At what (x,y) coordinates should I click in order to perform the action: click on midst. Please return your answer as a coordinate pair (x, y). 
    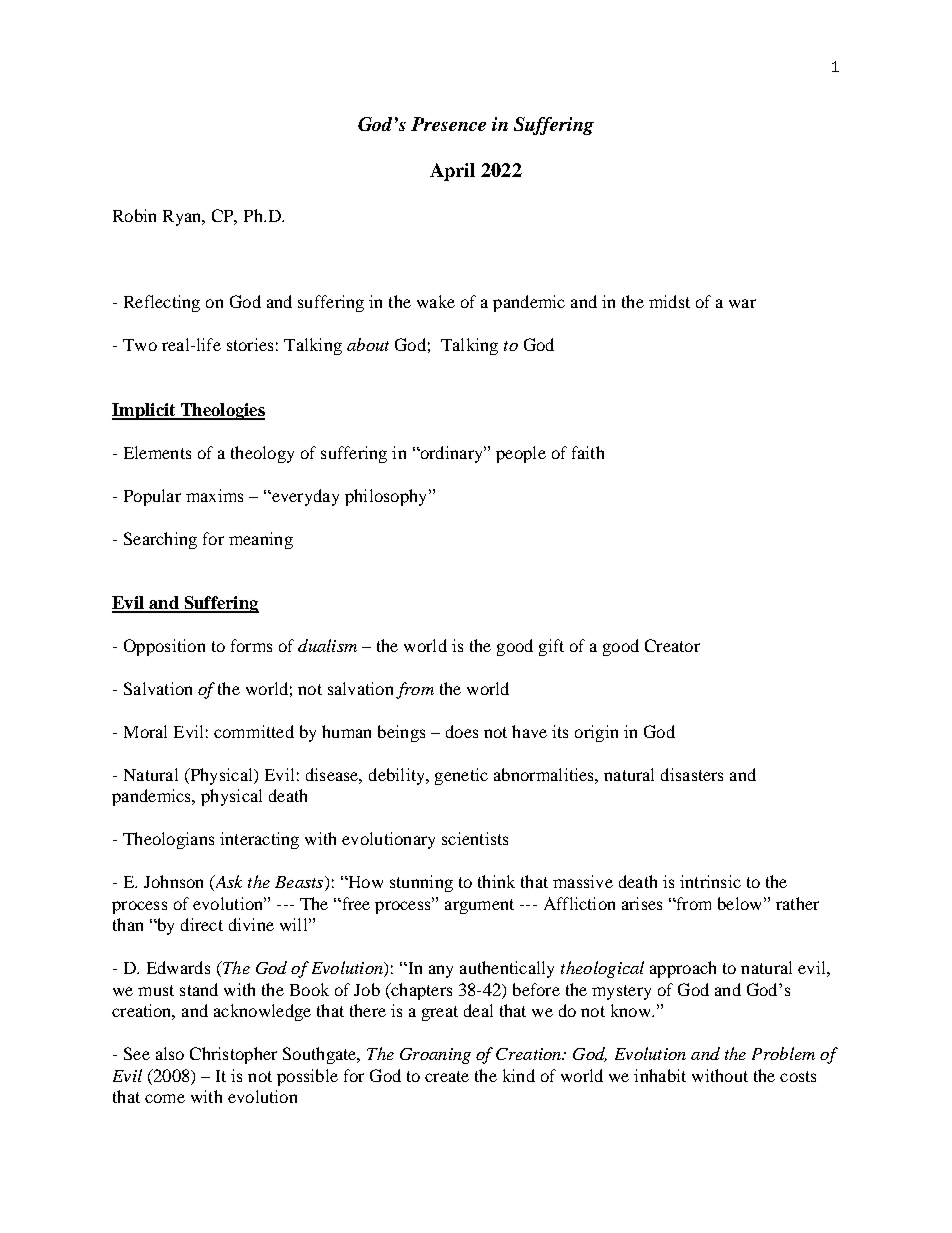
    Looking at the image, I should click on (669, 301).
